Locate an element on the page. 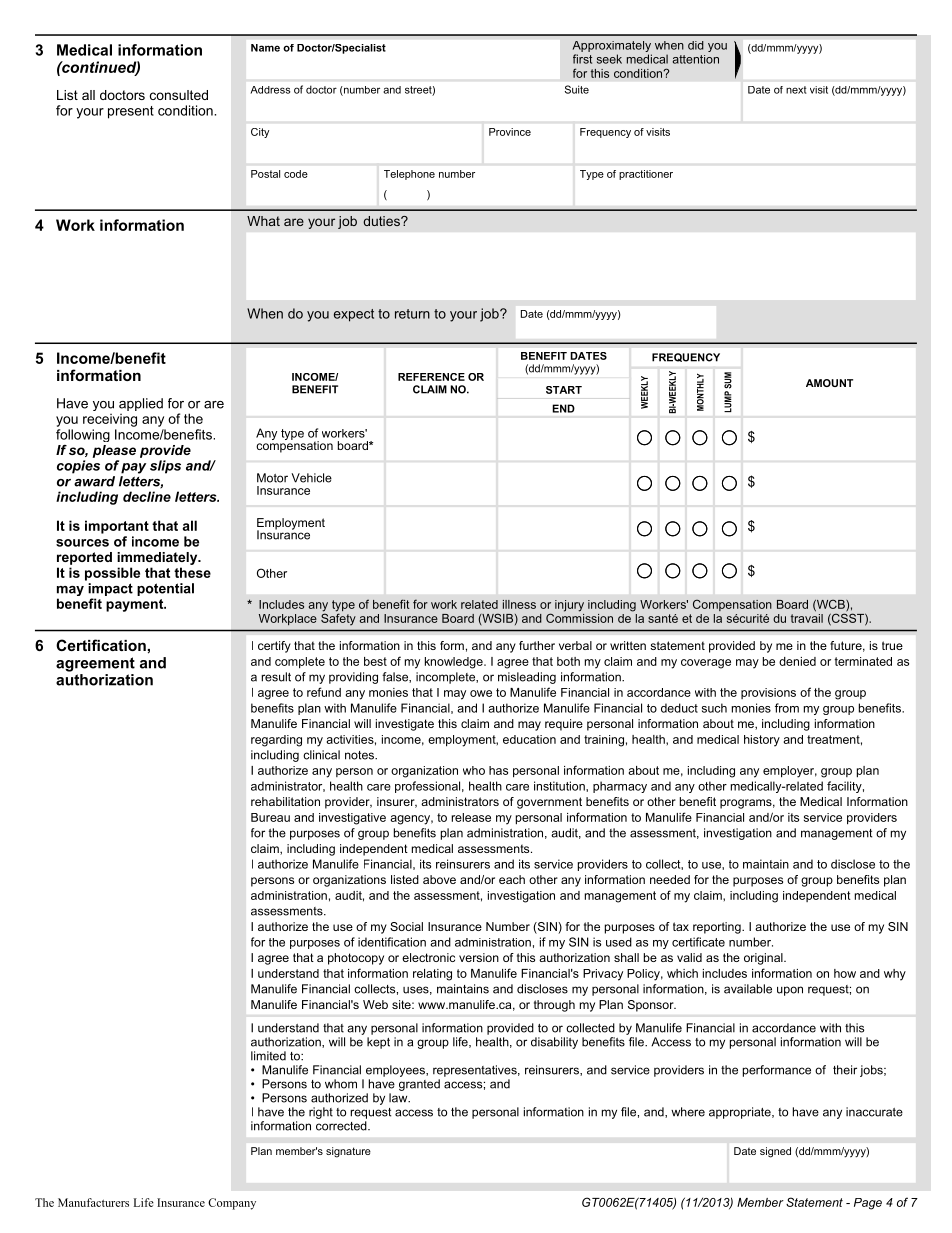 The width and height of the image is (952, 1233). REFERENCE is located at coordinates (431, 377).
